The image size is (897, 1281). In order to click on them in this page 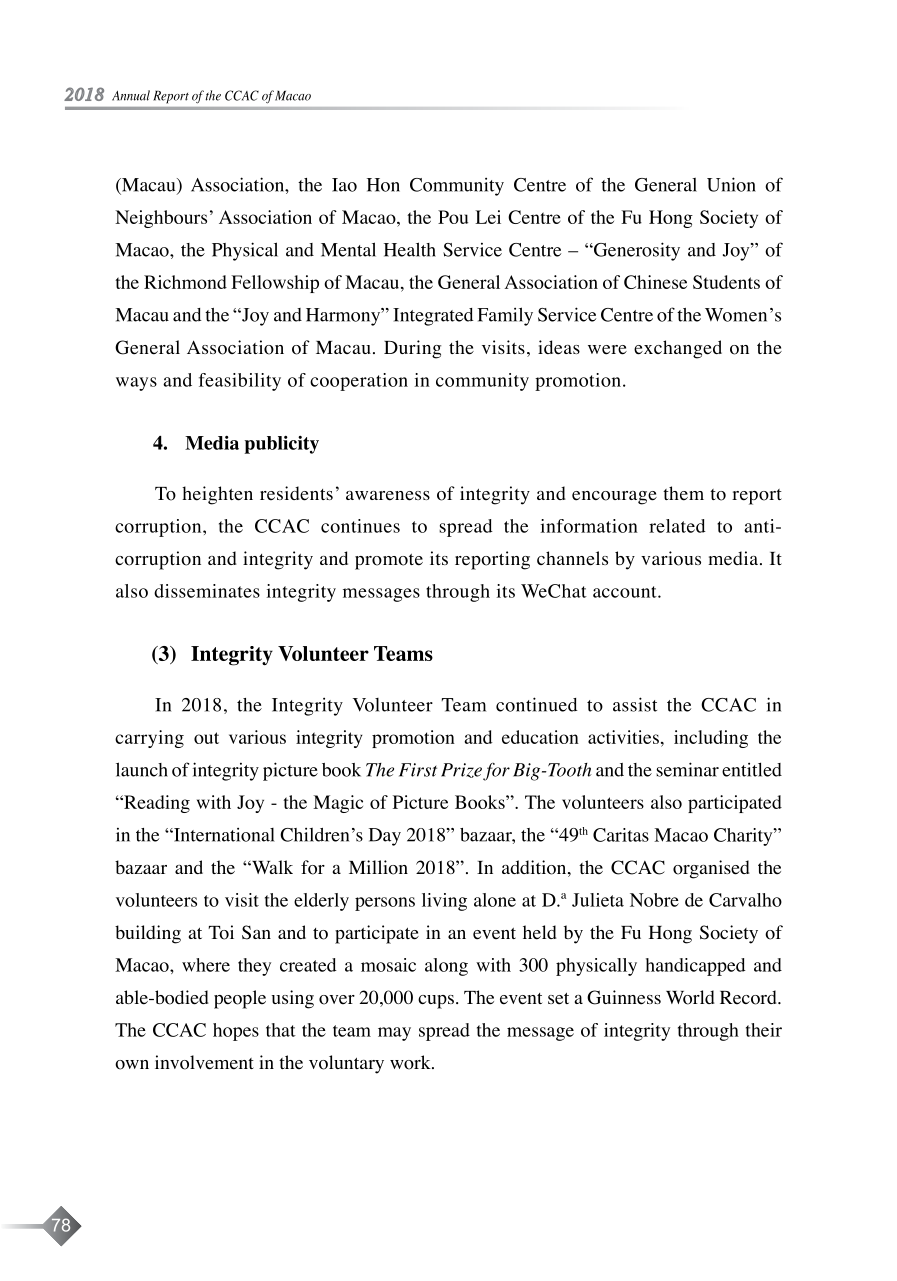, I will do `click(683, 493)`.
